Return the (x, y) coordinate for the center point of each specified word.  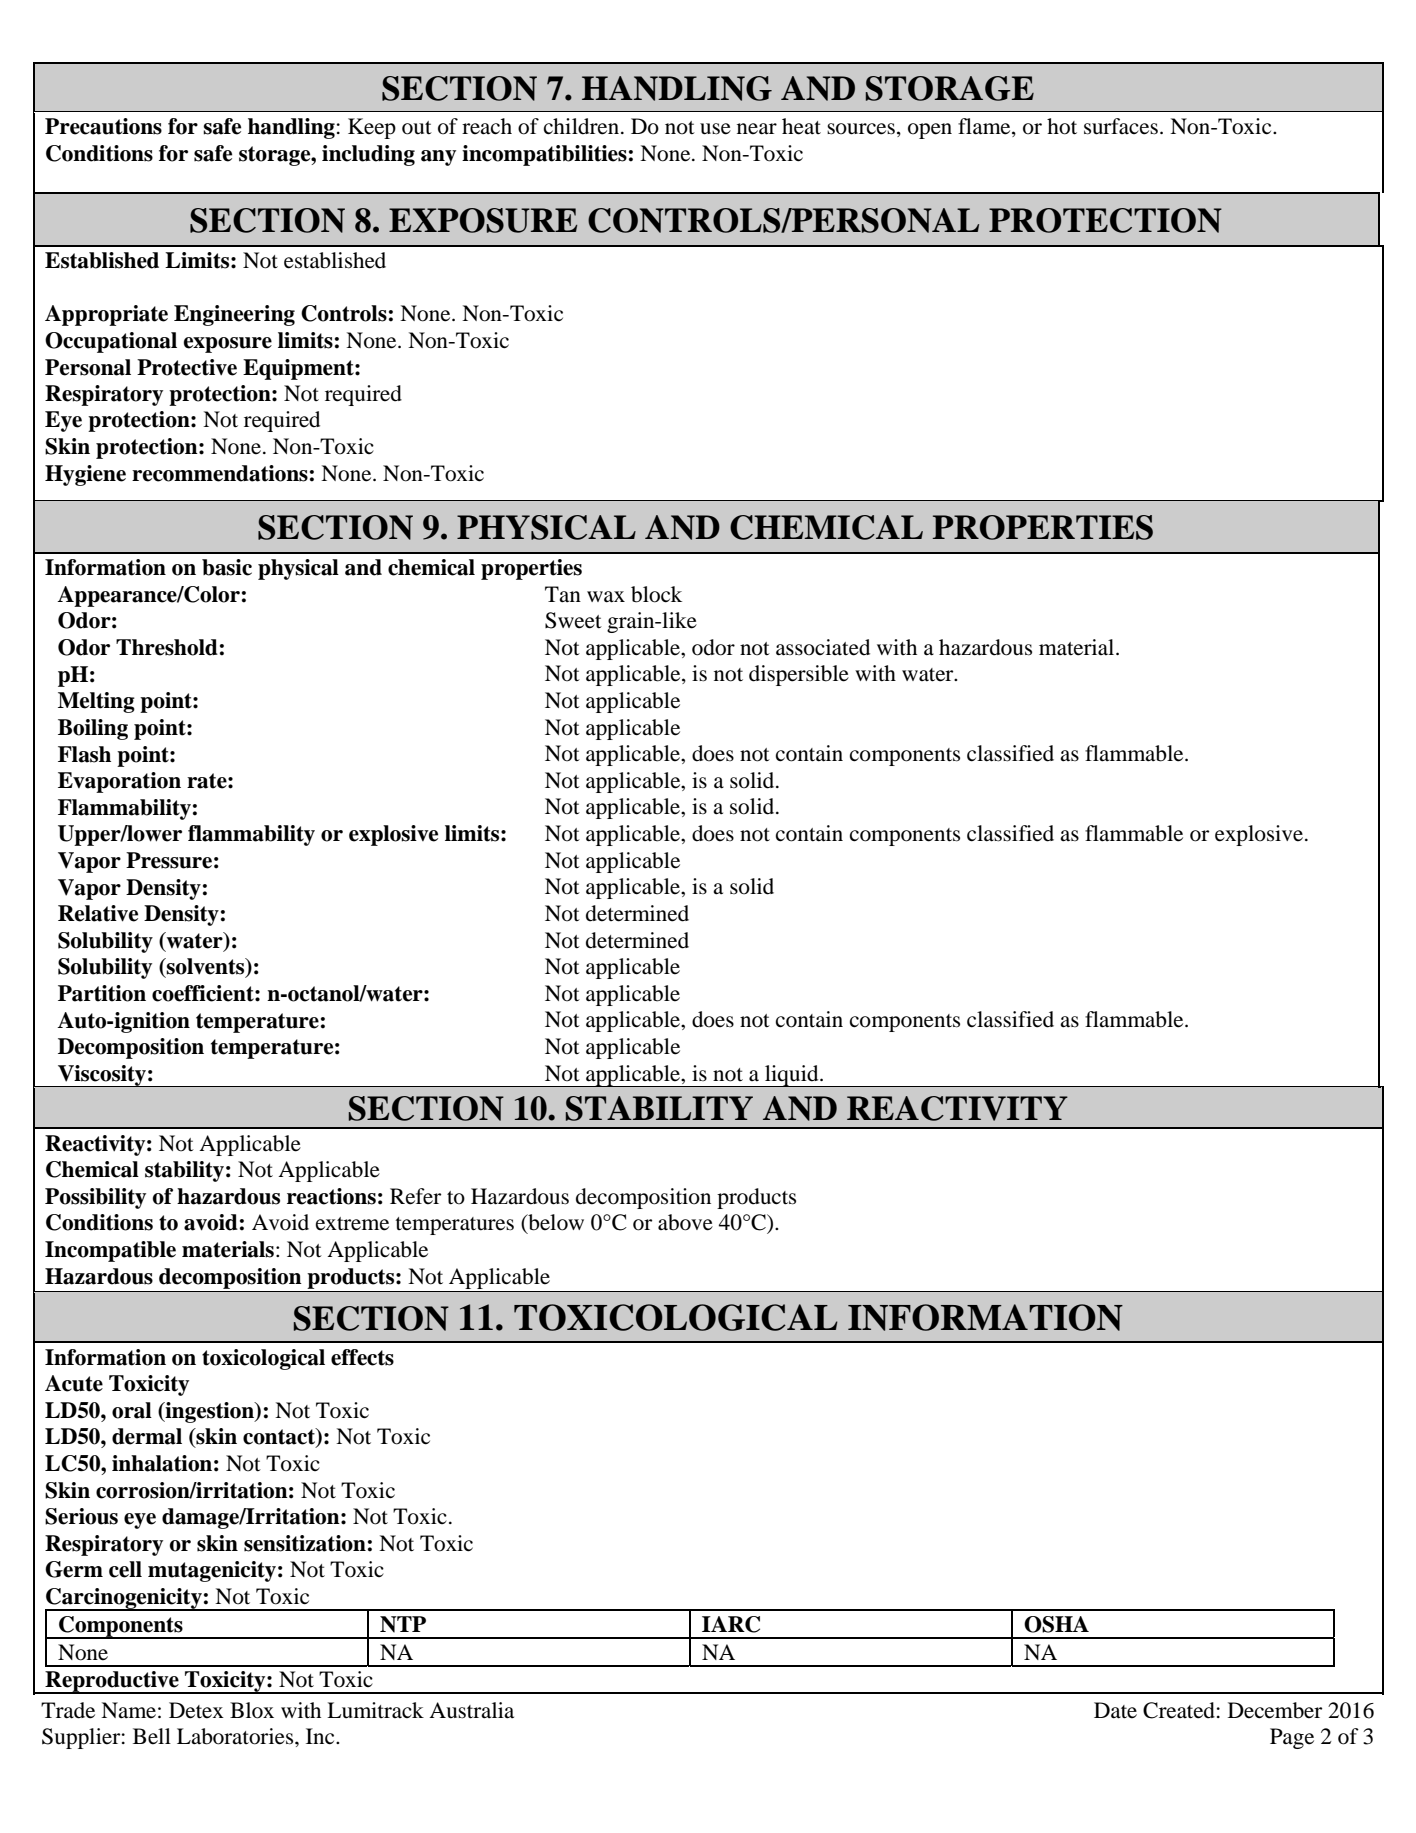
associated (823, 647)
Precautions (103, 126)
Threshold (167, 647)
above (685, 1222)
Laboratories (236, 1736)
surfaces (1121, 126)
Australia (471, 1710)
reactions (331, 1196)
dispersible (799, 675)
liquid (792, 1076)
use (715, 129)
